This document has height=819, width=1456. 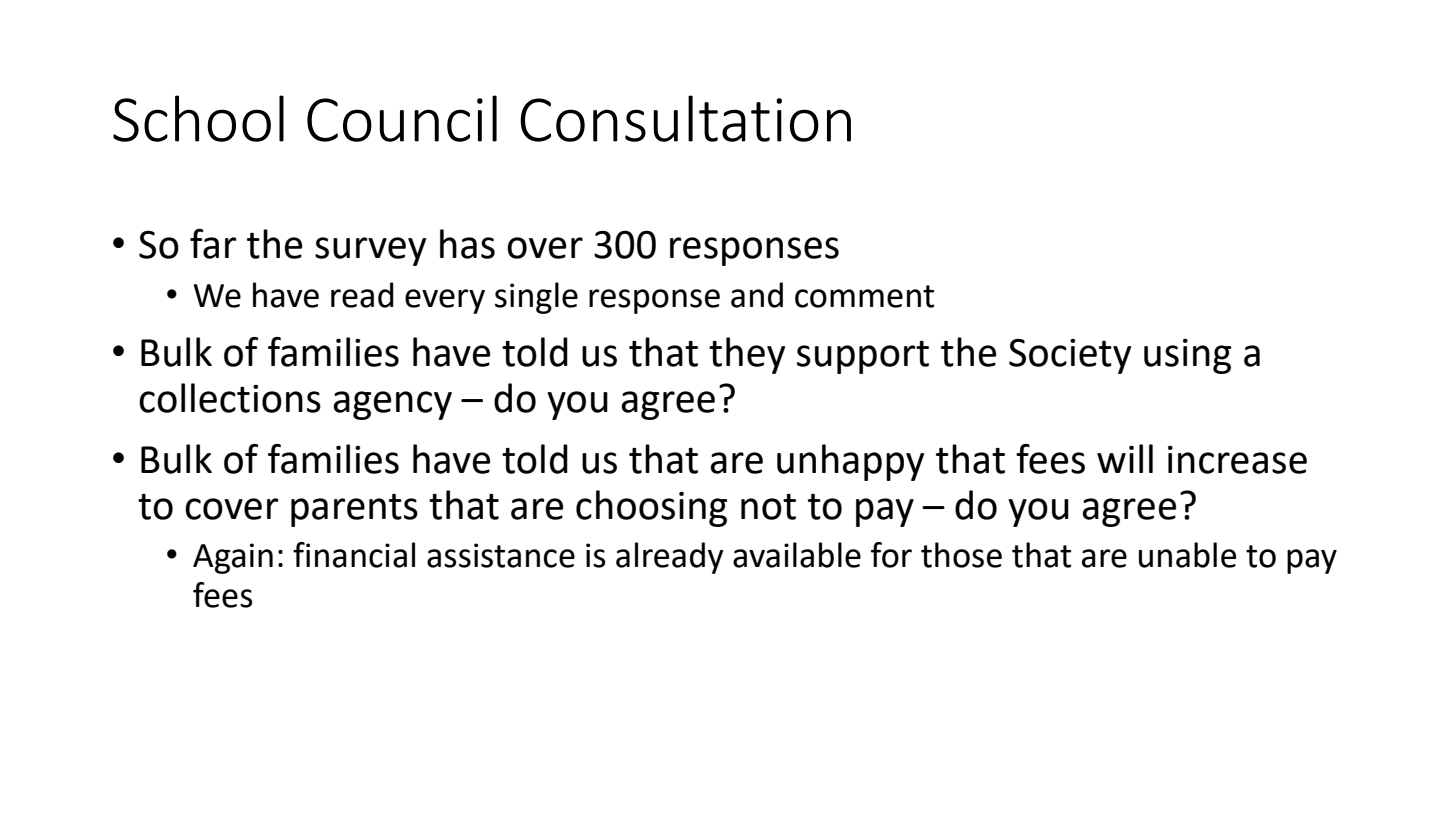 I want to click on unhappy, so click(x=850, y=462).
